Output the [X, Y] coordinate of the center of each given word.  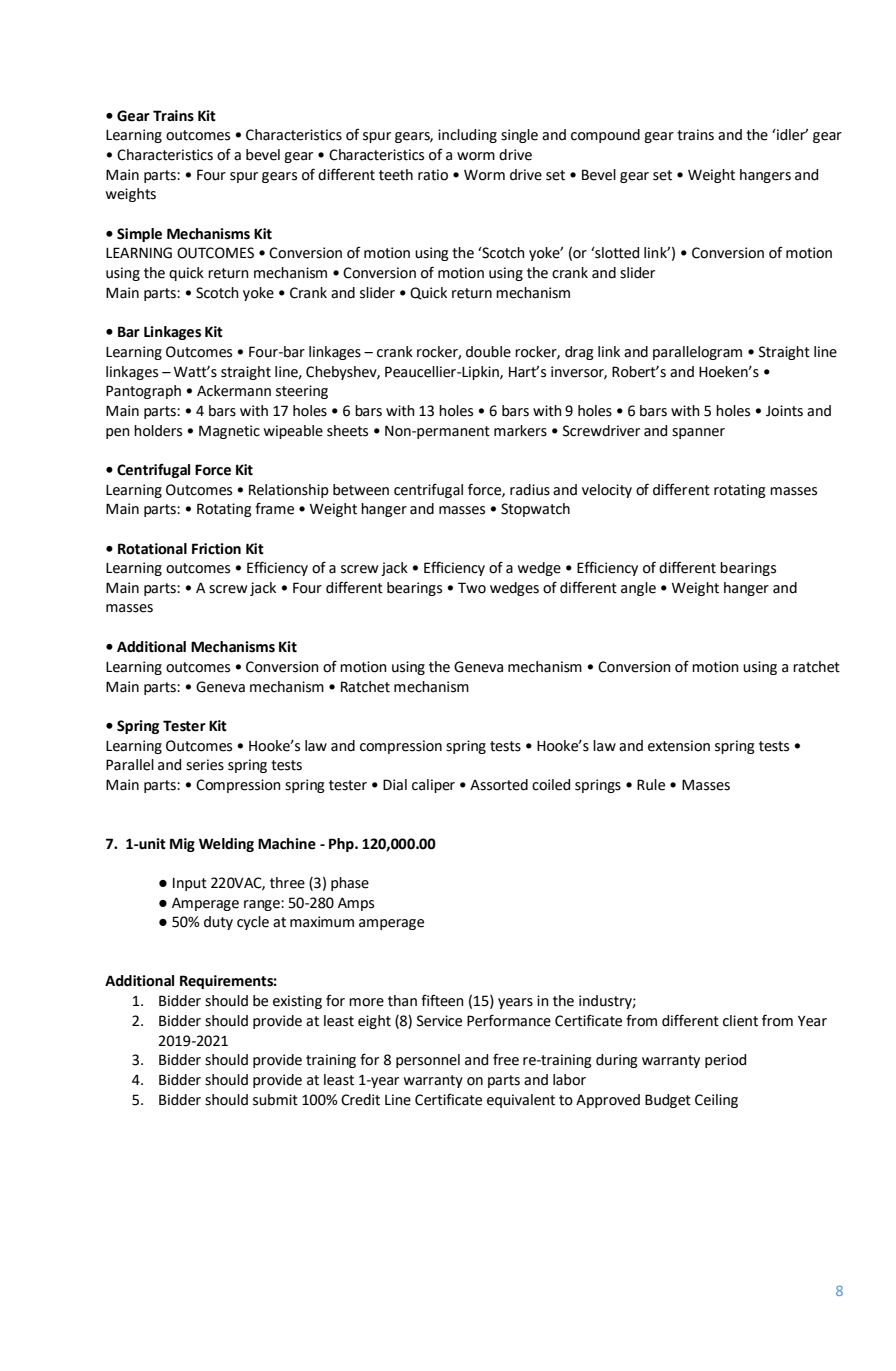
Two [472, 588]
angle [638, 589]
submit [275, 1100]
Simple [139, 235]
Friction [216, 549]
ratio [433, 175]
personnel [428, 1061]
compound [605, 136]
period [725, 1061]
